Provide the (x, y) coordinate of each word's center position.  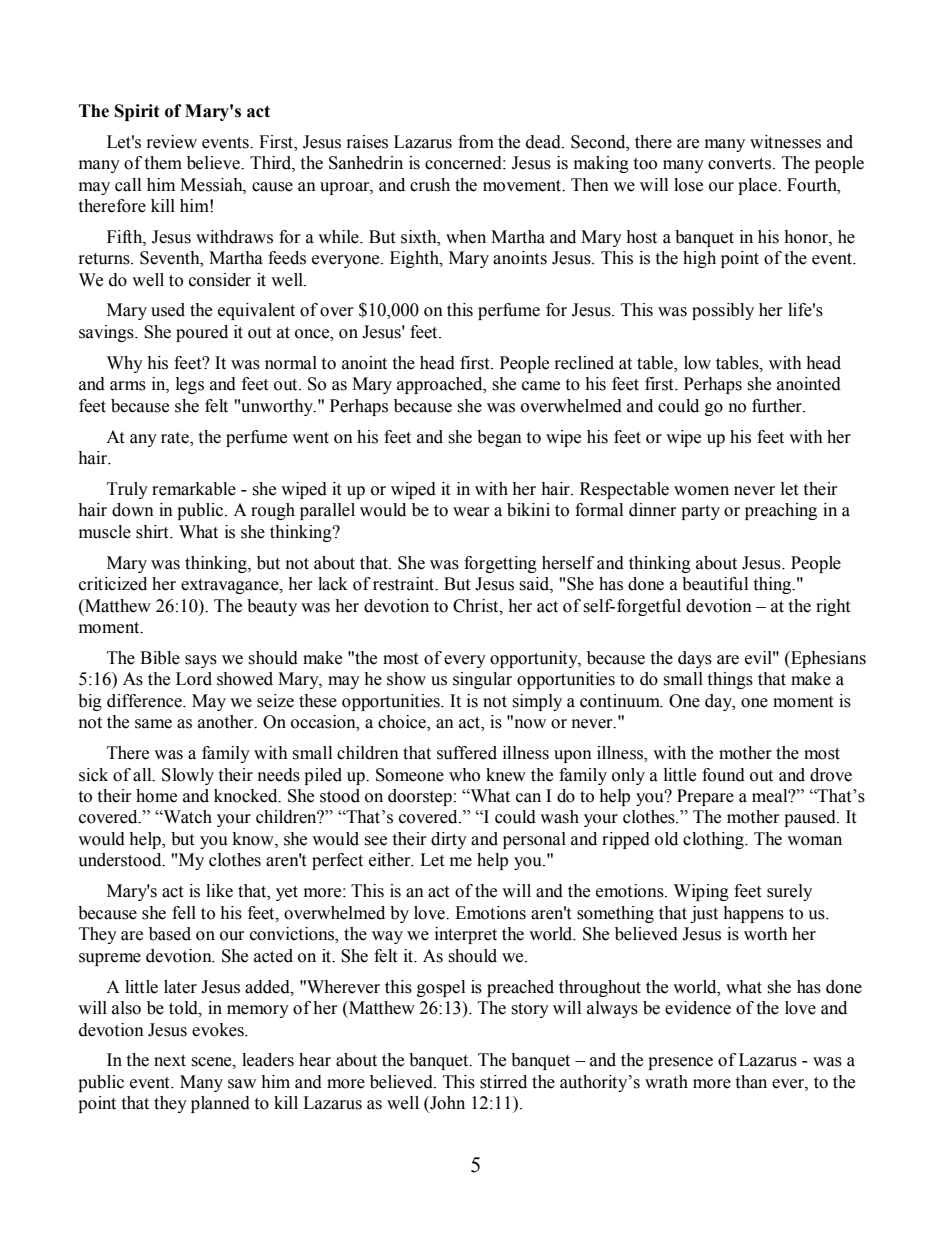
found (723, 775)
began (499, 438)
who (464, 775)
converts (741, 164)
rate (176, 438)
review (172, 142)
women (701, 491)
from (476, 142)
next (170, 1061)
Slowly (188, 776)
